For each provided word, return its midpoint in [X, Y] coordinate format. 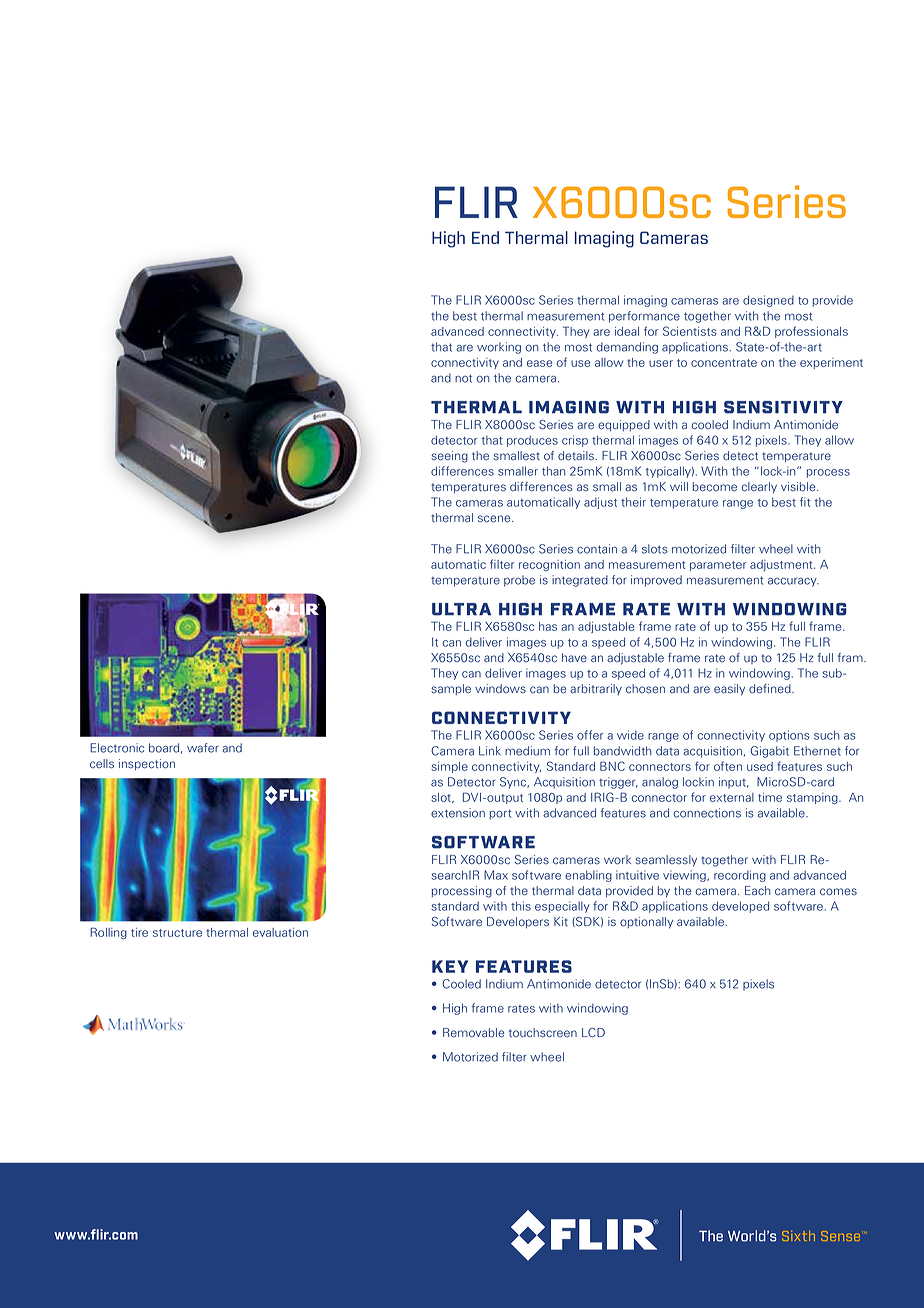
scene [495, 519]
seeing [449, 457]
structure [177, 933]
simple [449, 767]
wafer [203, 748]
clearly [759, 487]
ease [539, 363]
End [485, 237]
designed [768, 301]
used [760, 766]
